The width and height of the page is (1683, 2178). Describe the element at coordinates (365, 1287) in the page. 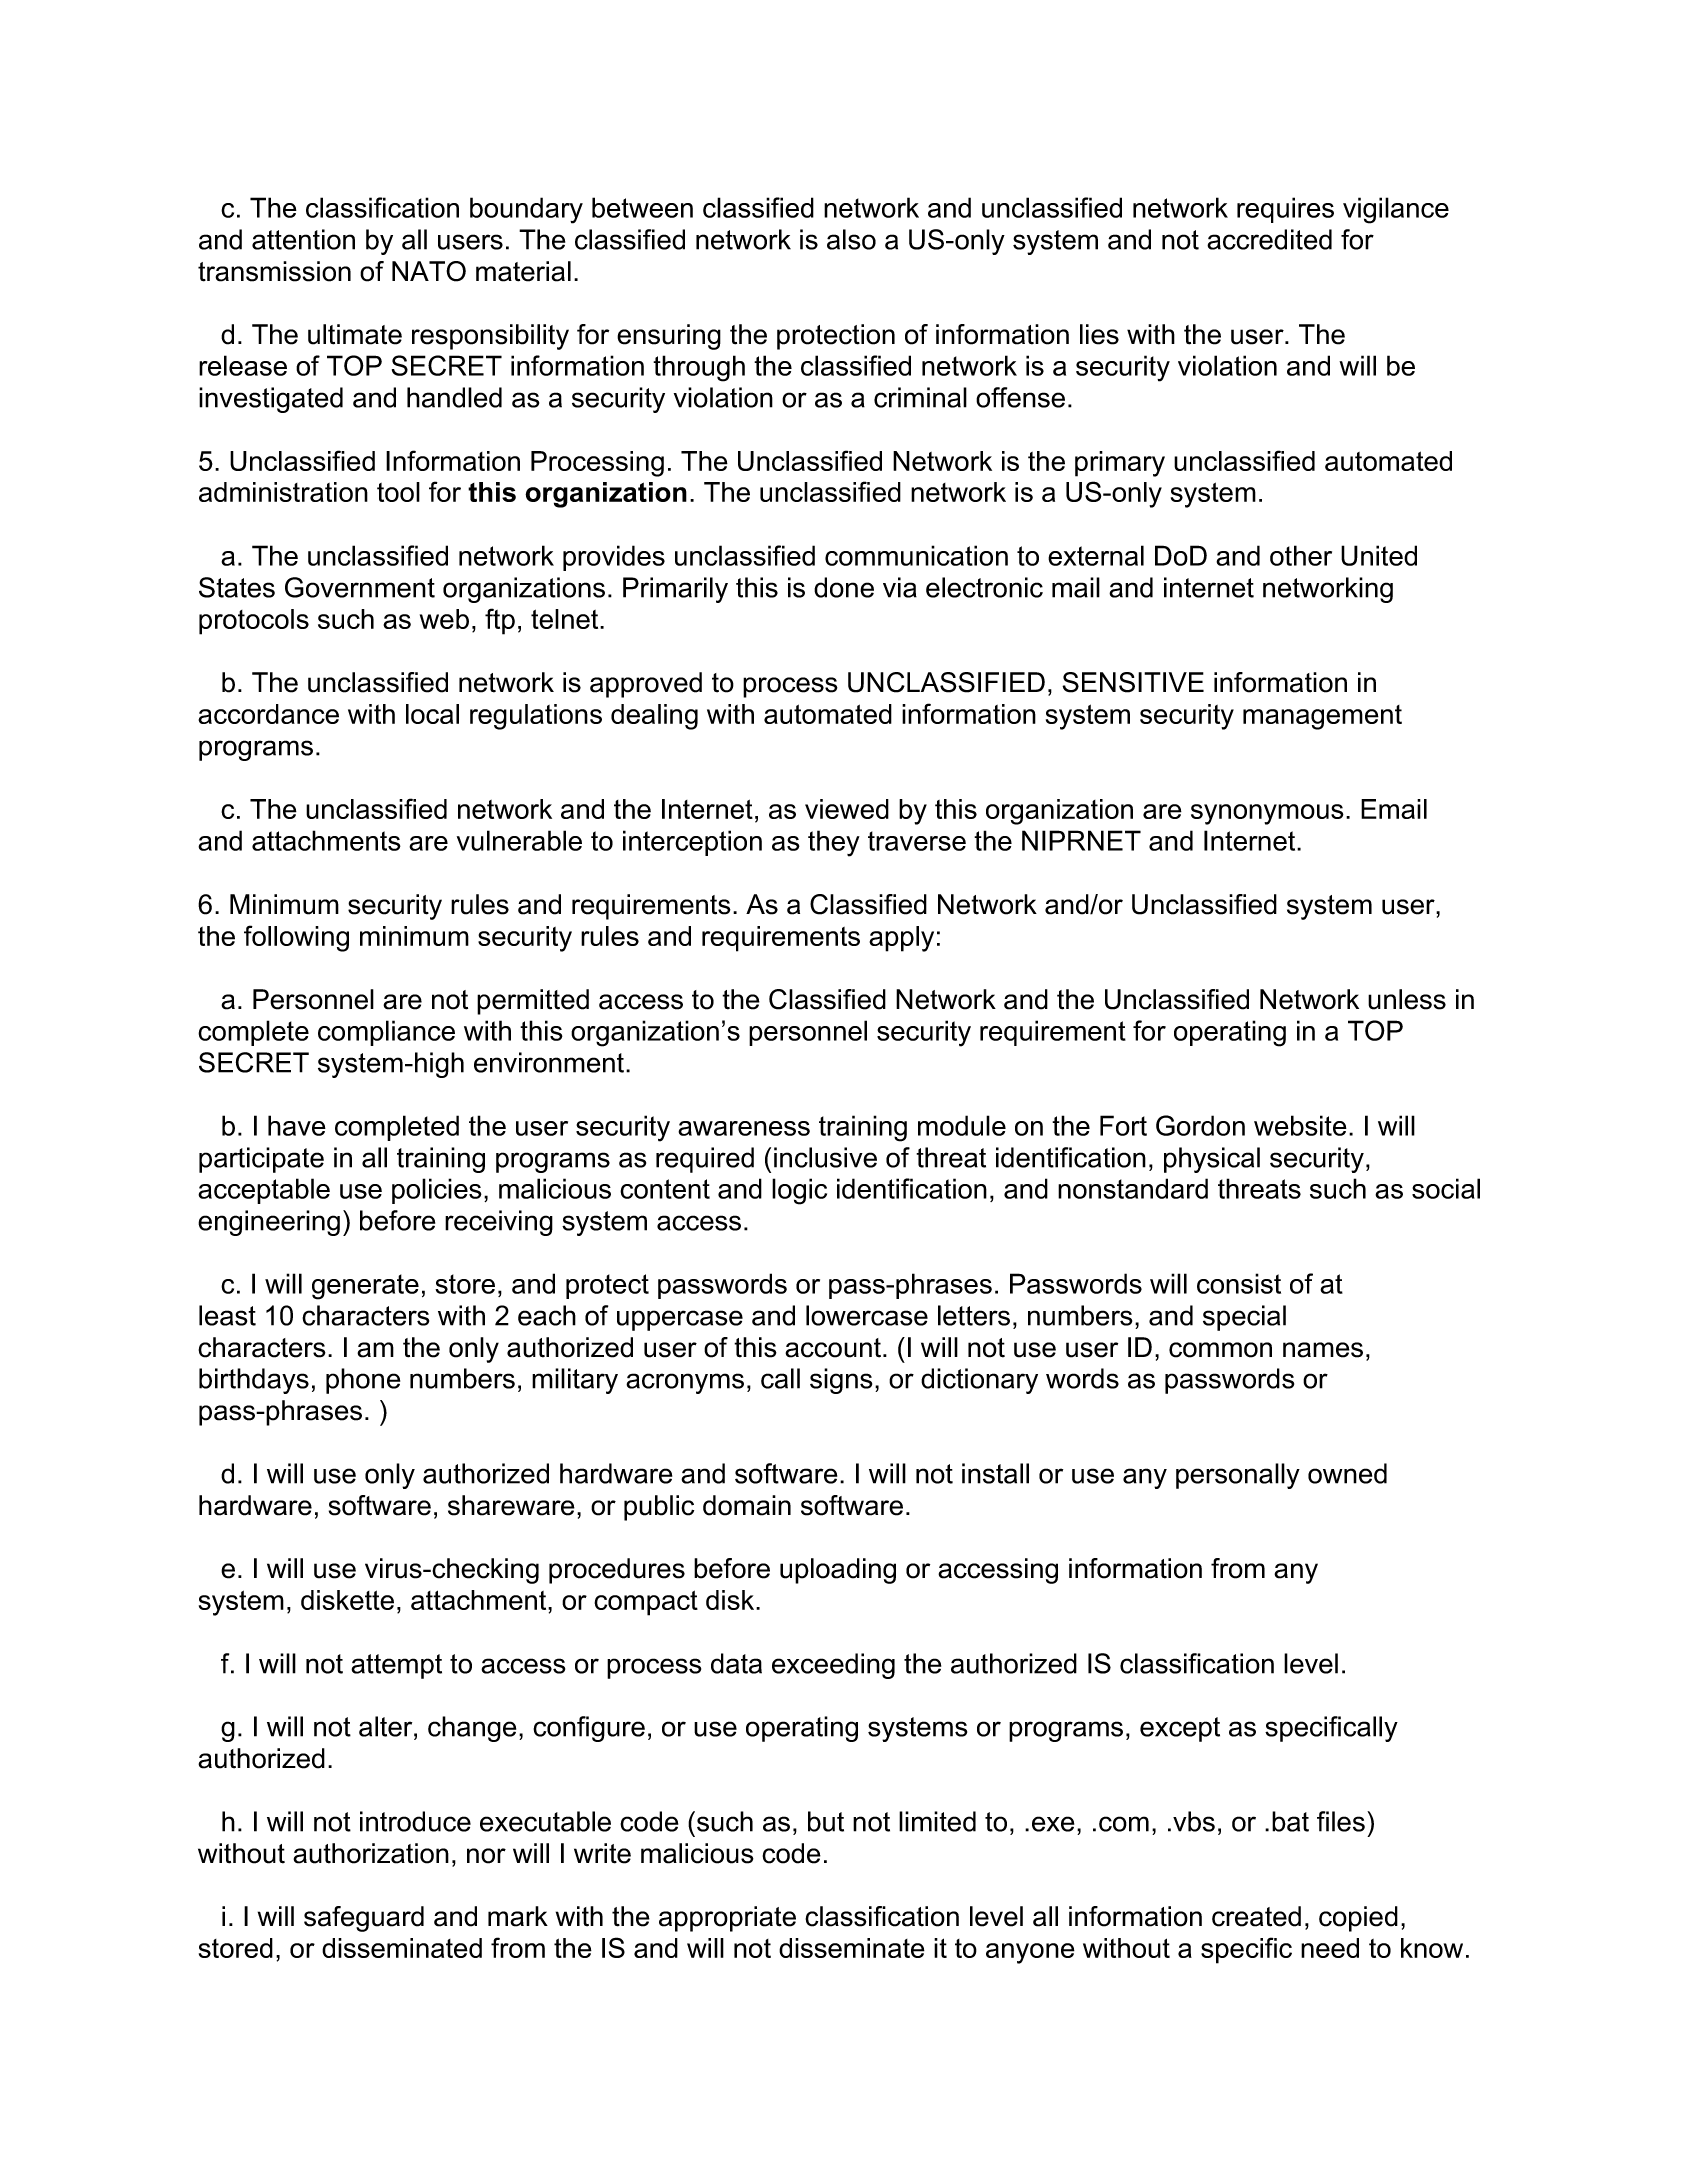

I see `generate` at that location.
